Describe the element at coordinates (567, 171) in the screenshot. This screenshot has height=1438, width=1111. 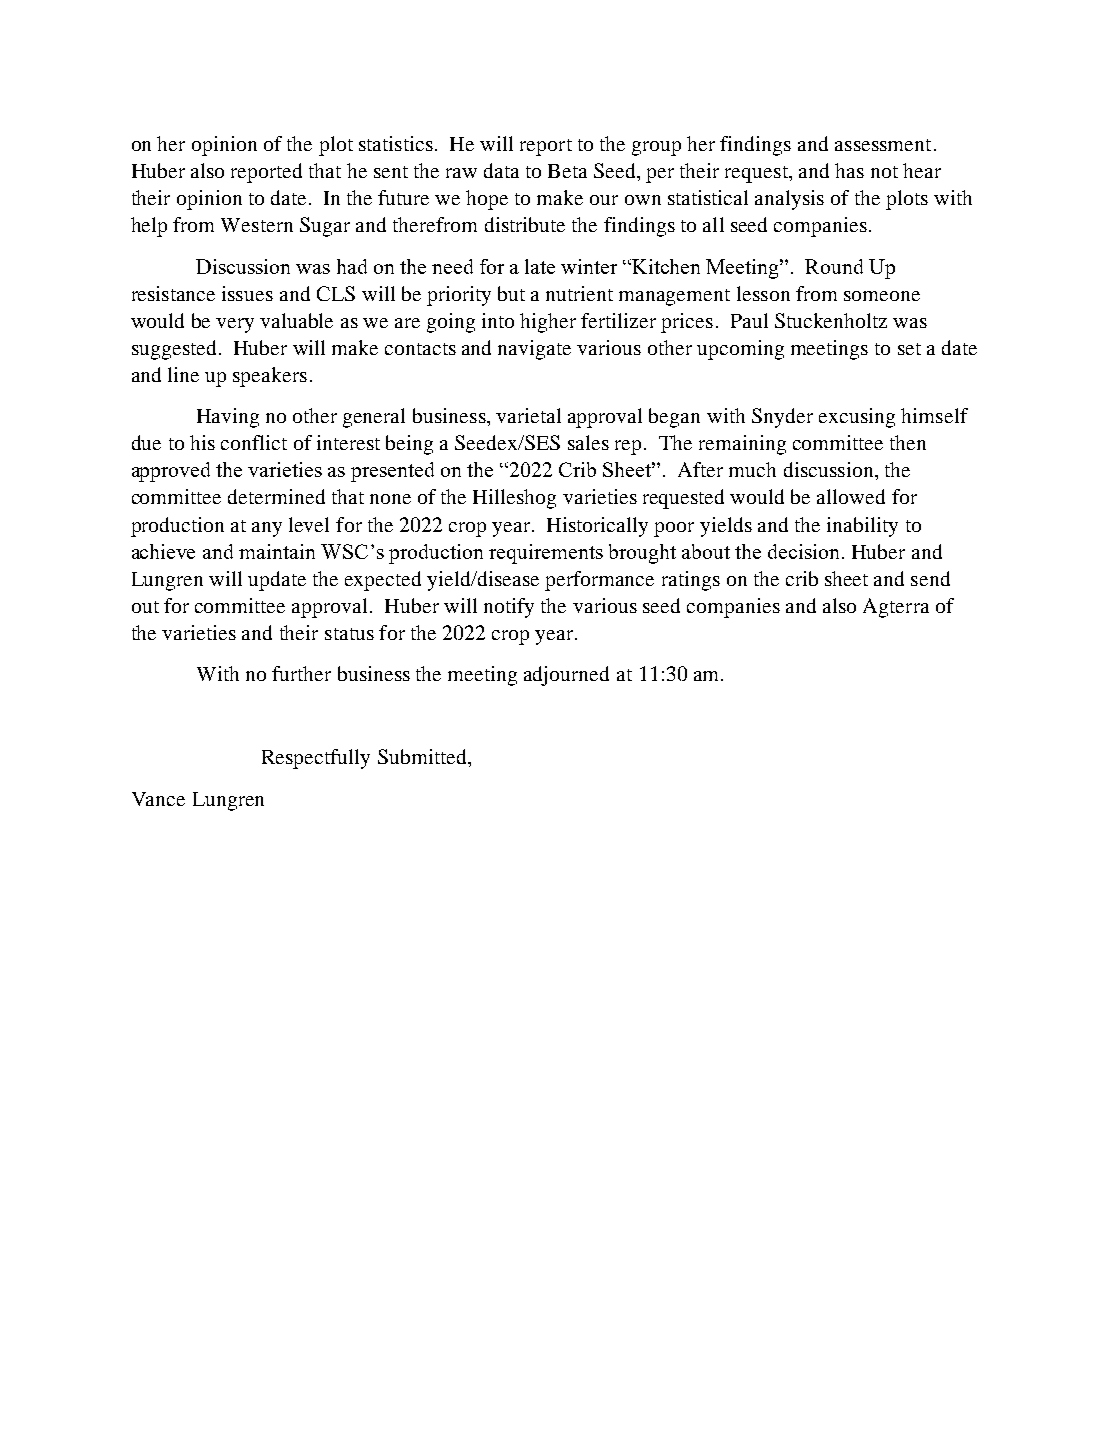
I see `Beta` at that location.
